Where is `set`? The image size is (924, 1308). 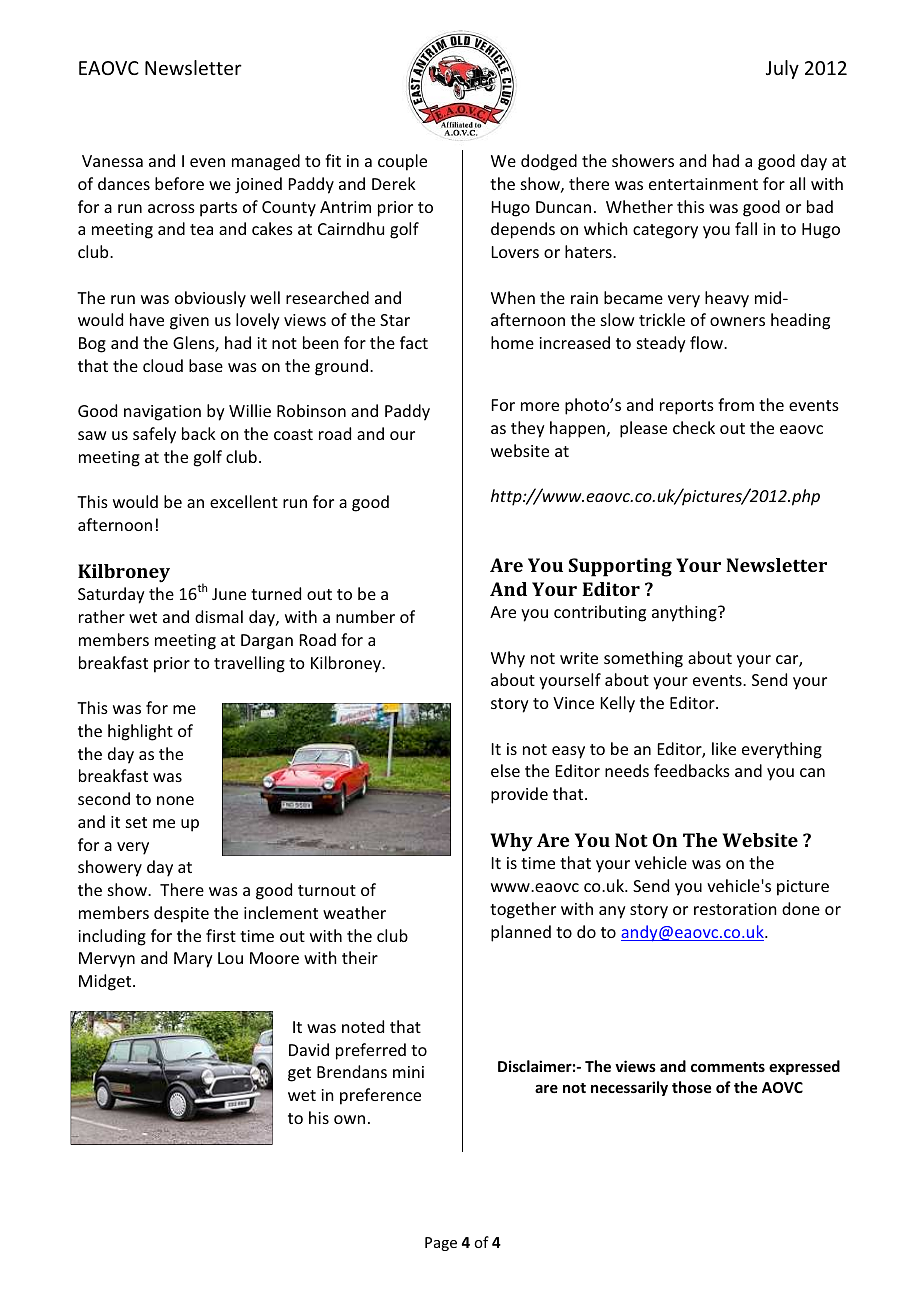
set is located at coordinates (136, 822).
